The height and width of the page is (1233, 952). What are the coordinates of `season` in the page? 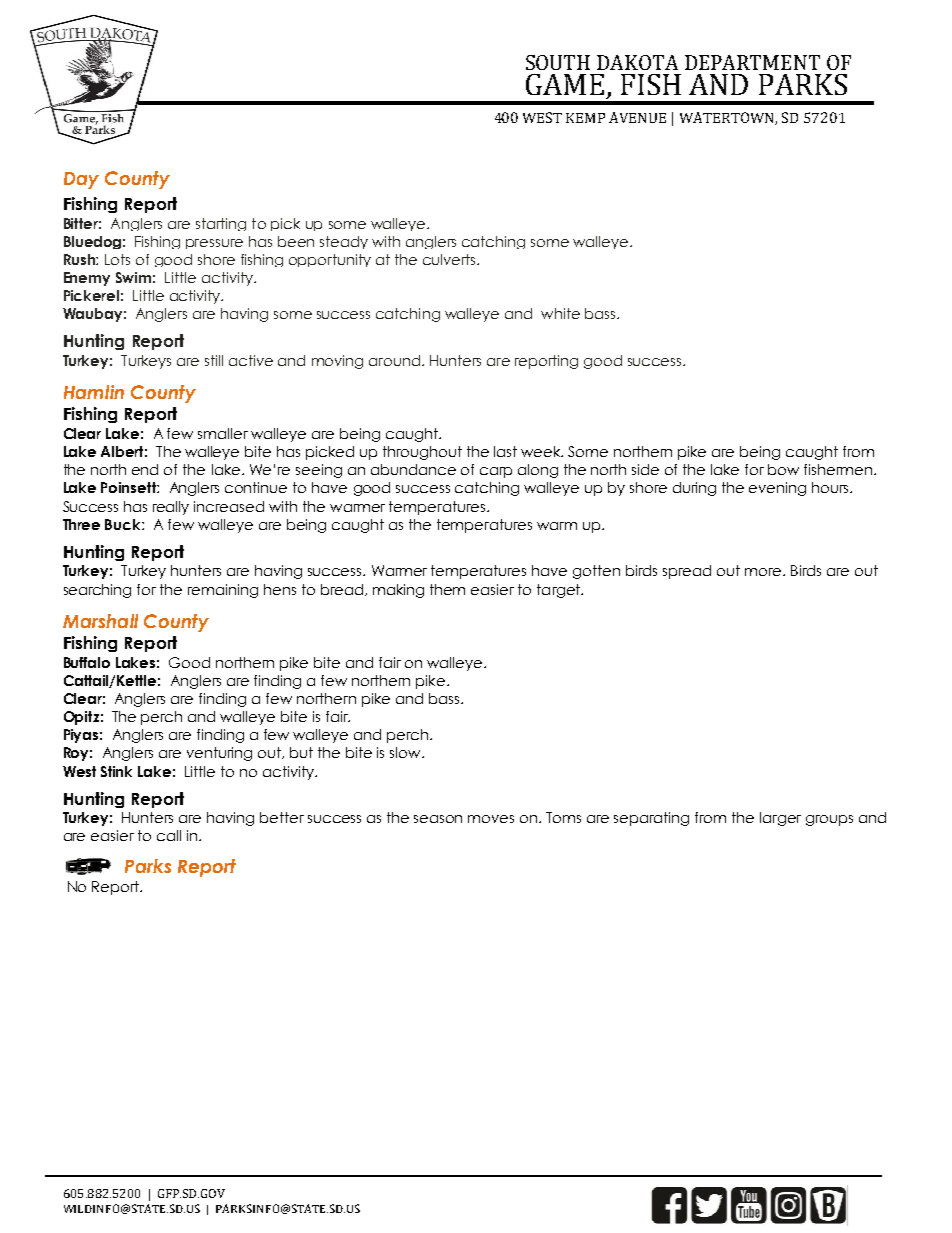 It's located at (438, 819).
